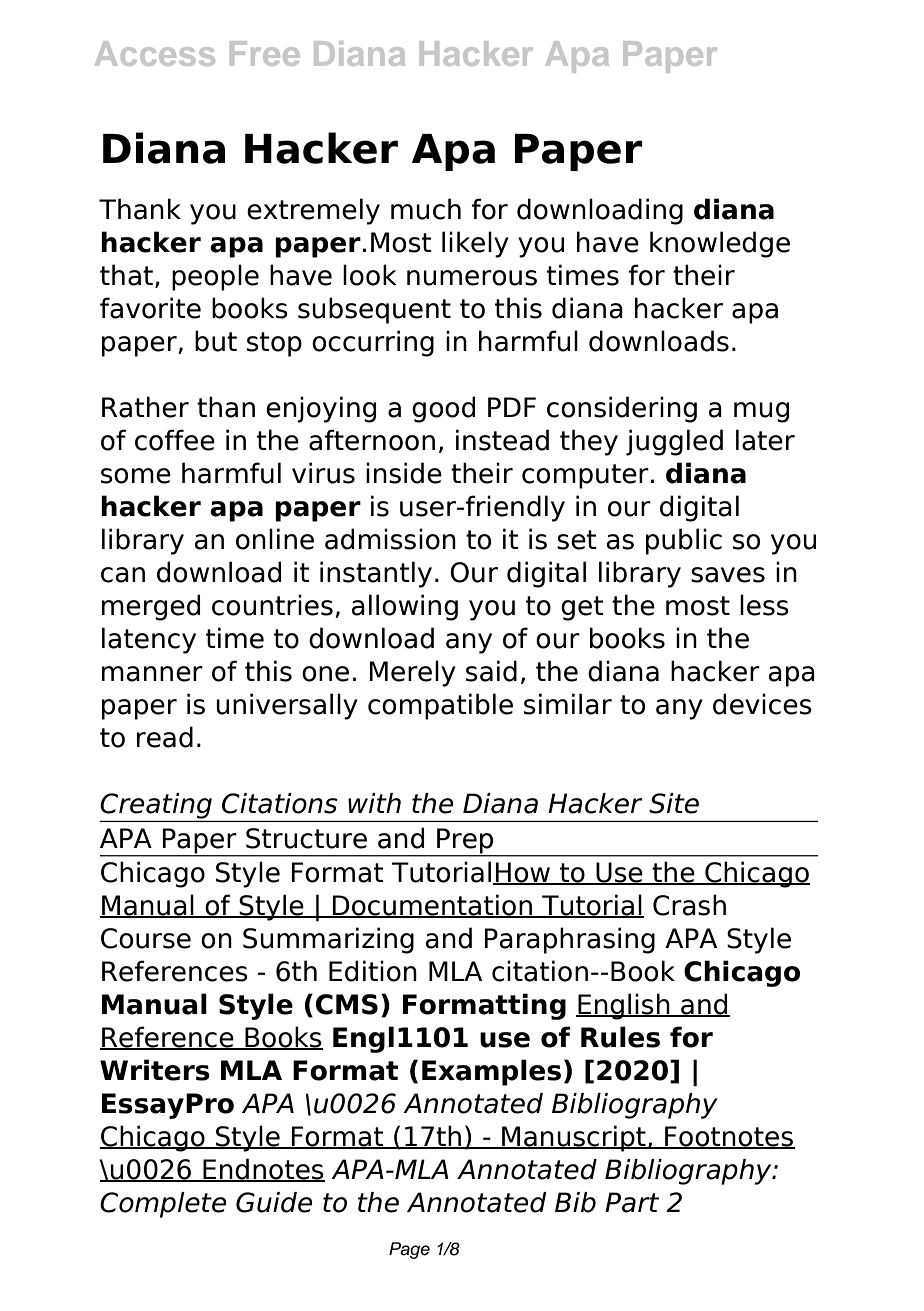  Describe the element at coordinates (764, 605) in the screenshot. I see `less` at that location.
